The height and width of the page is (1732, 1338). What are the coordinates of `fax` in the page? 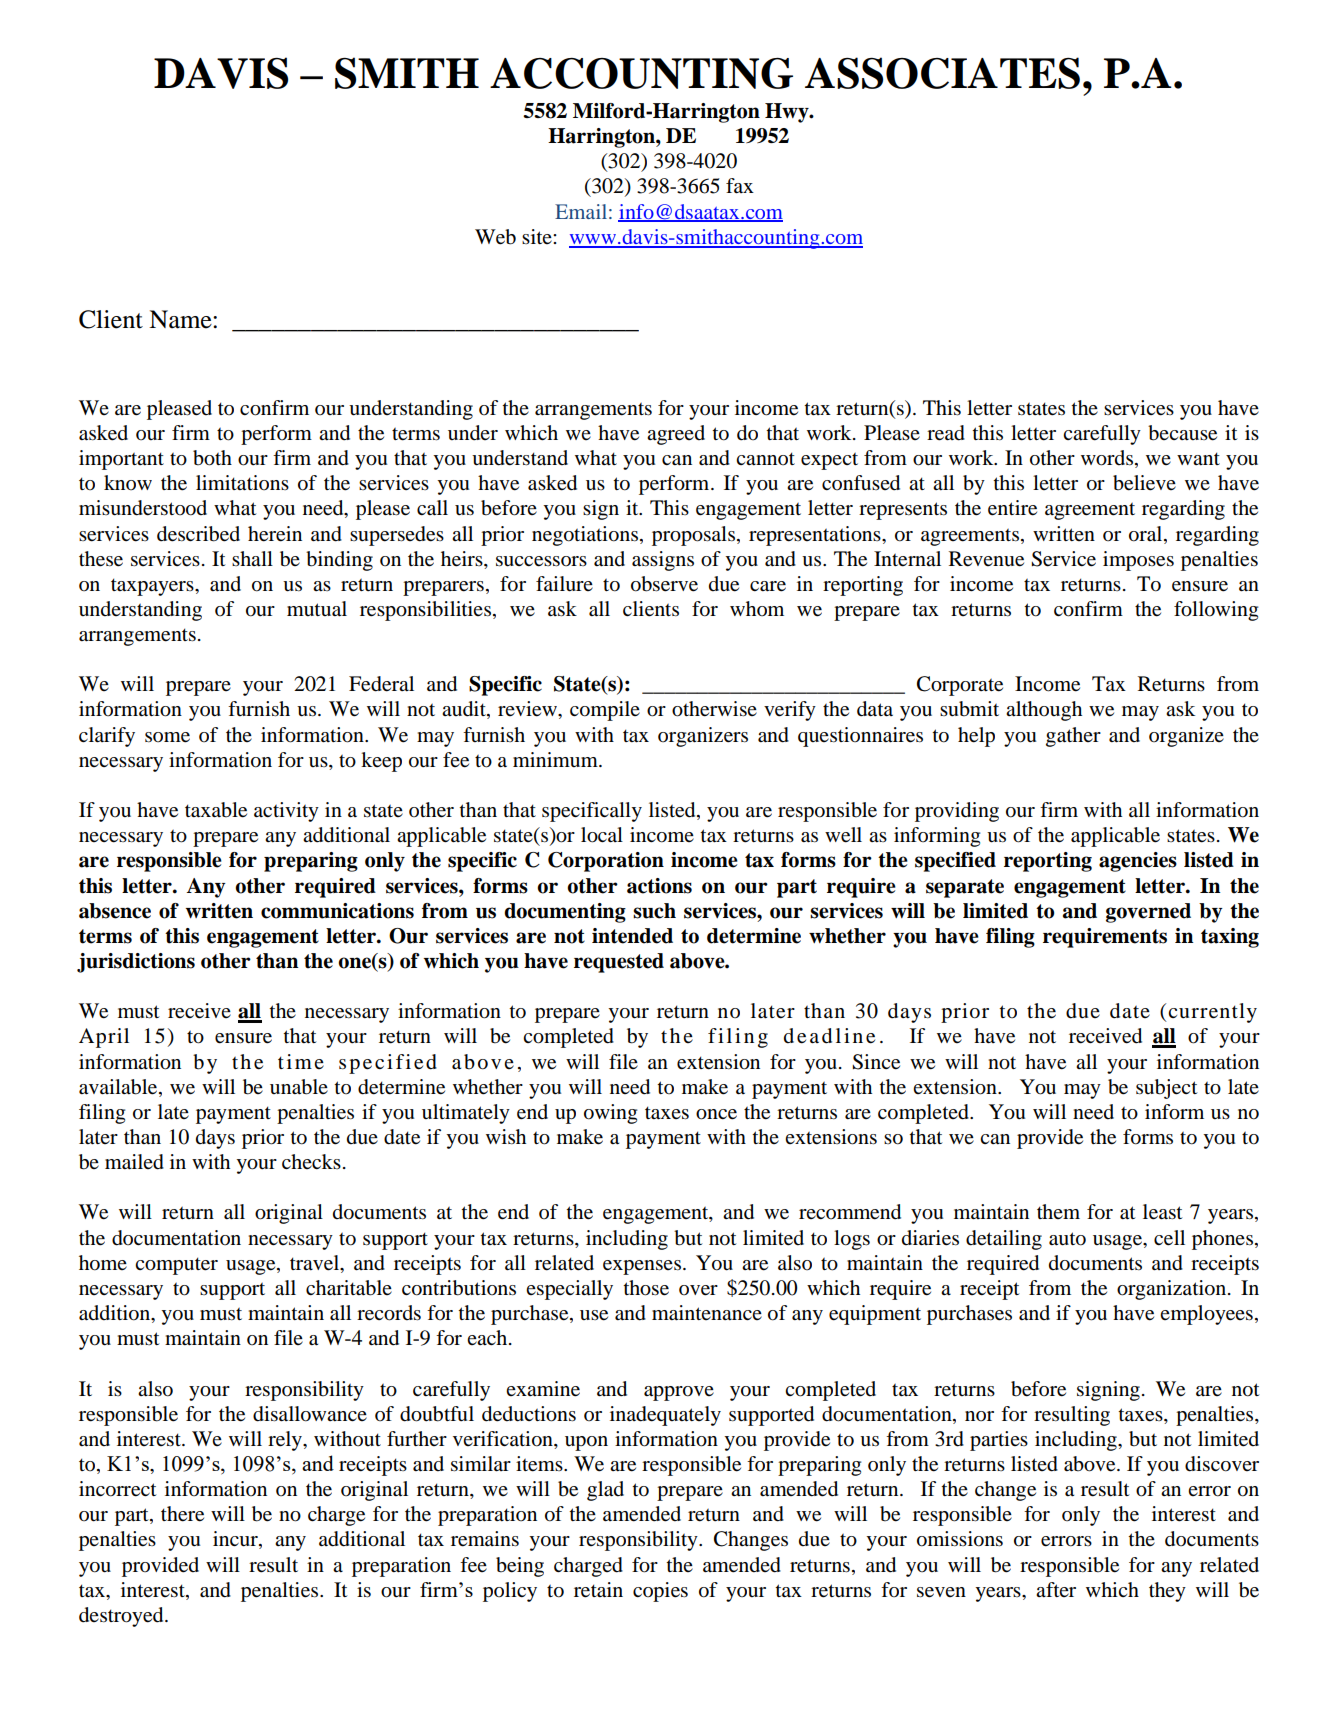 It's located at (740, 185).
